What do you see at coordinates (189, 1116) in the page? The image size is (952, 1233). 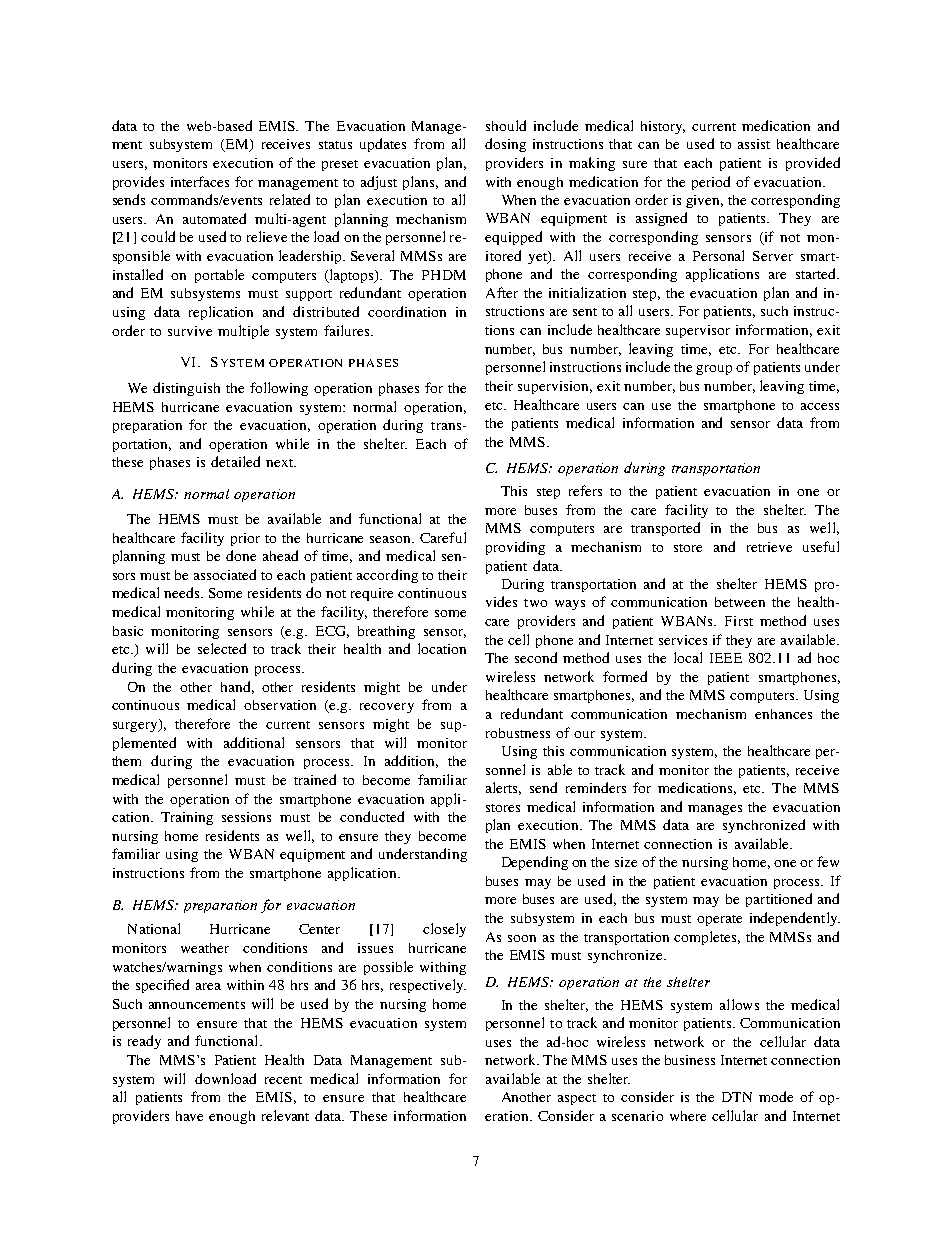 I see `have` at bounding box center [189, 1116].
